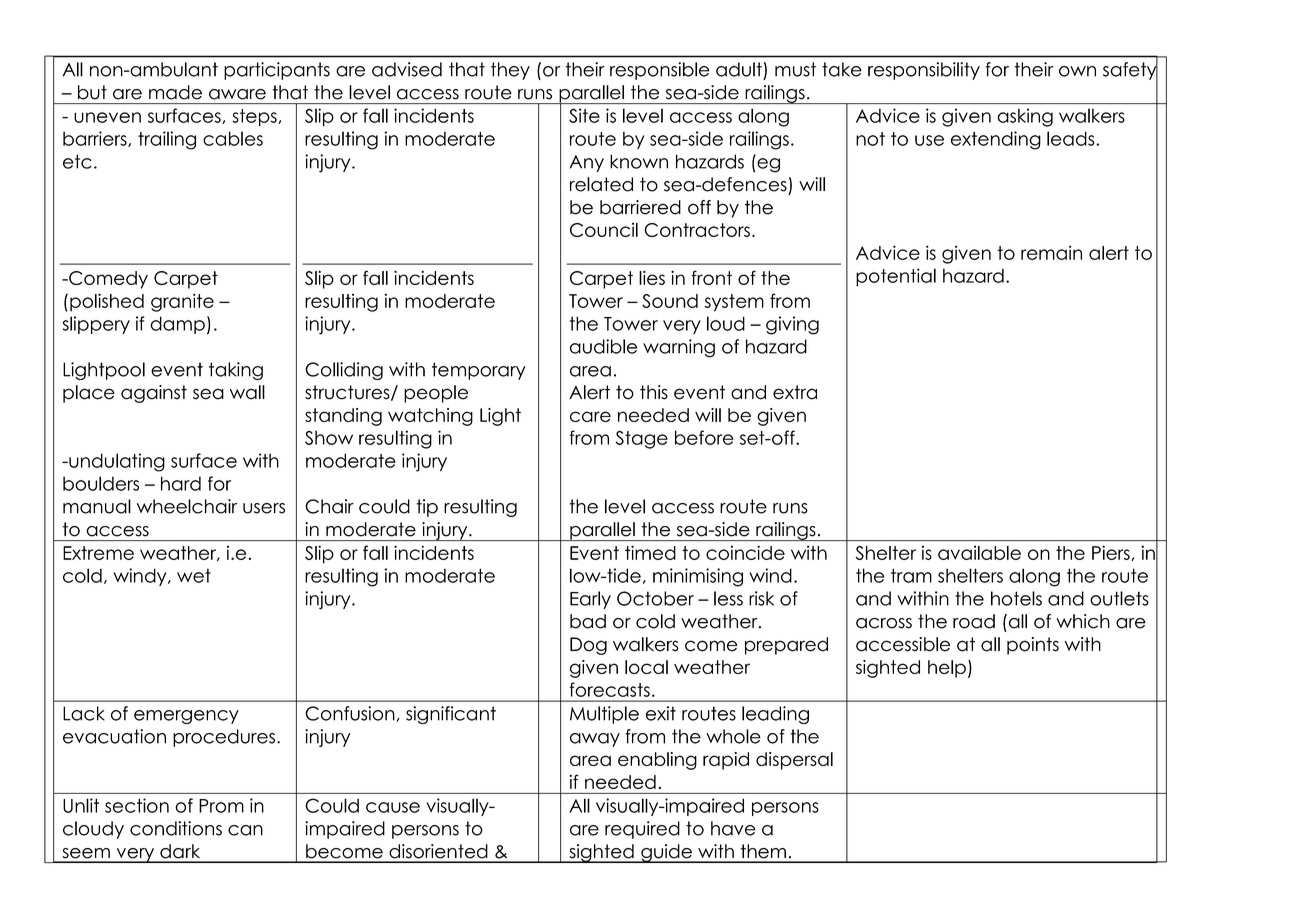 This image has width=1308, height=924. Describe the element at coordinates (588, 646) in the image. I see `Dog` at that location.
